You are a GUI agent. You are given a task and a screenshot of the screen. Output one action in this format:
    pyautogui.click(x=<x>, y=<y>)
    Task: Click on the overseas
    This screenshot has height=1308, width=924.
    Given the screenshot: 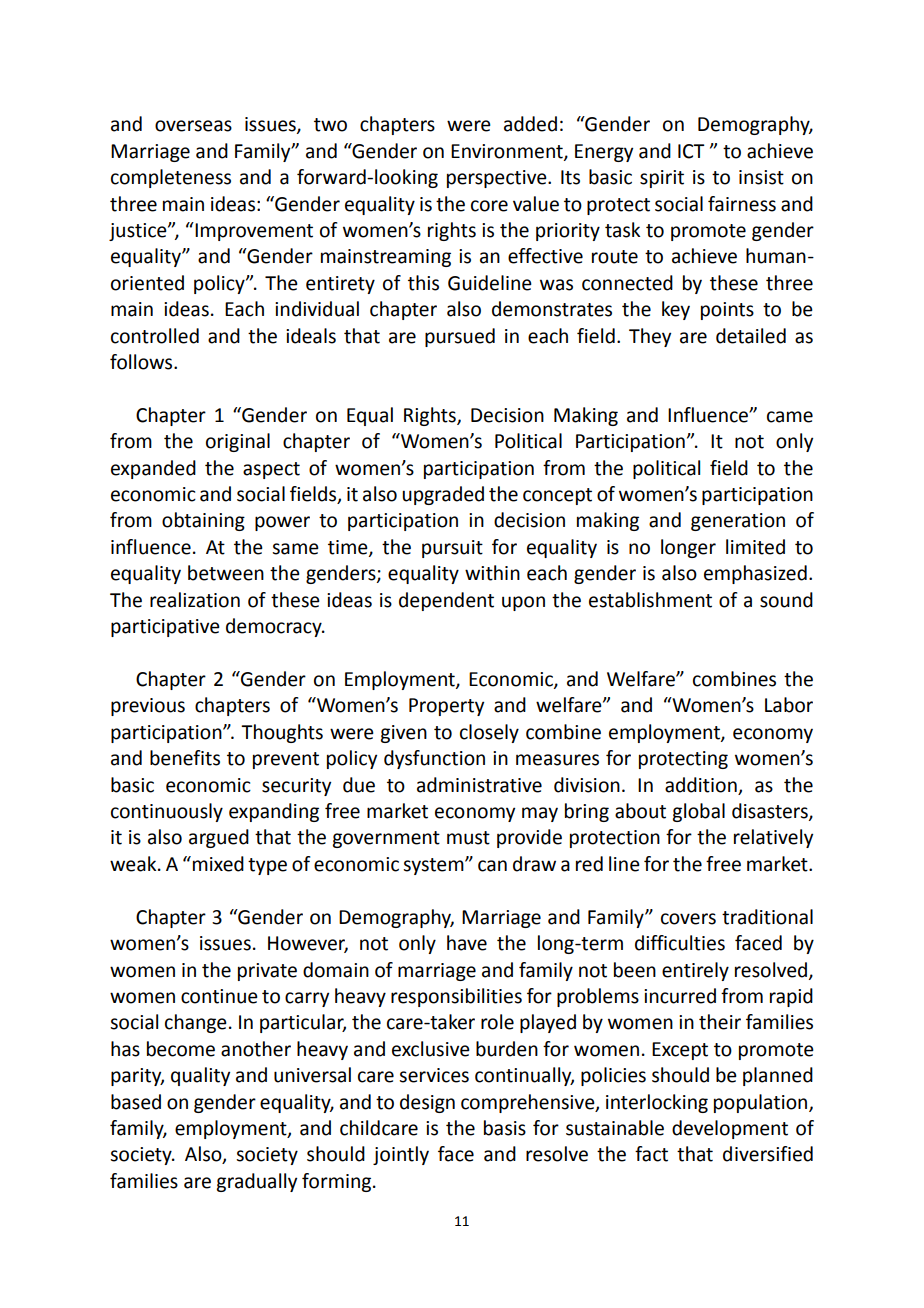 What is the action you would take?
    pyautogui.click(x=193, y=126)
